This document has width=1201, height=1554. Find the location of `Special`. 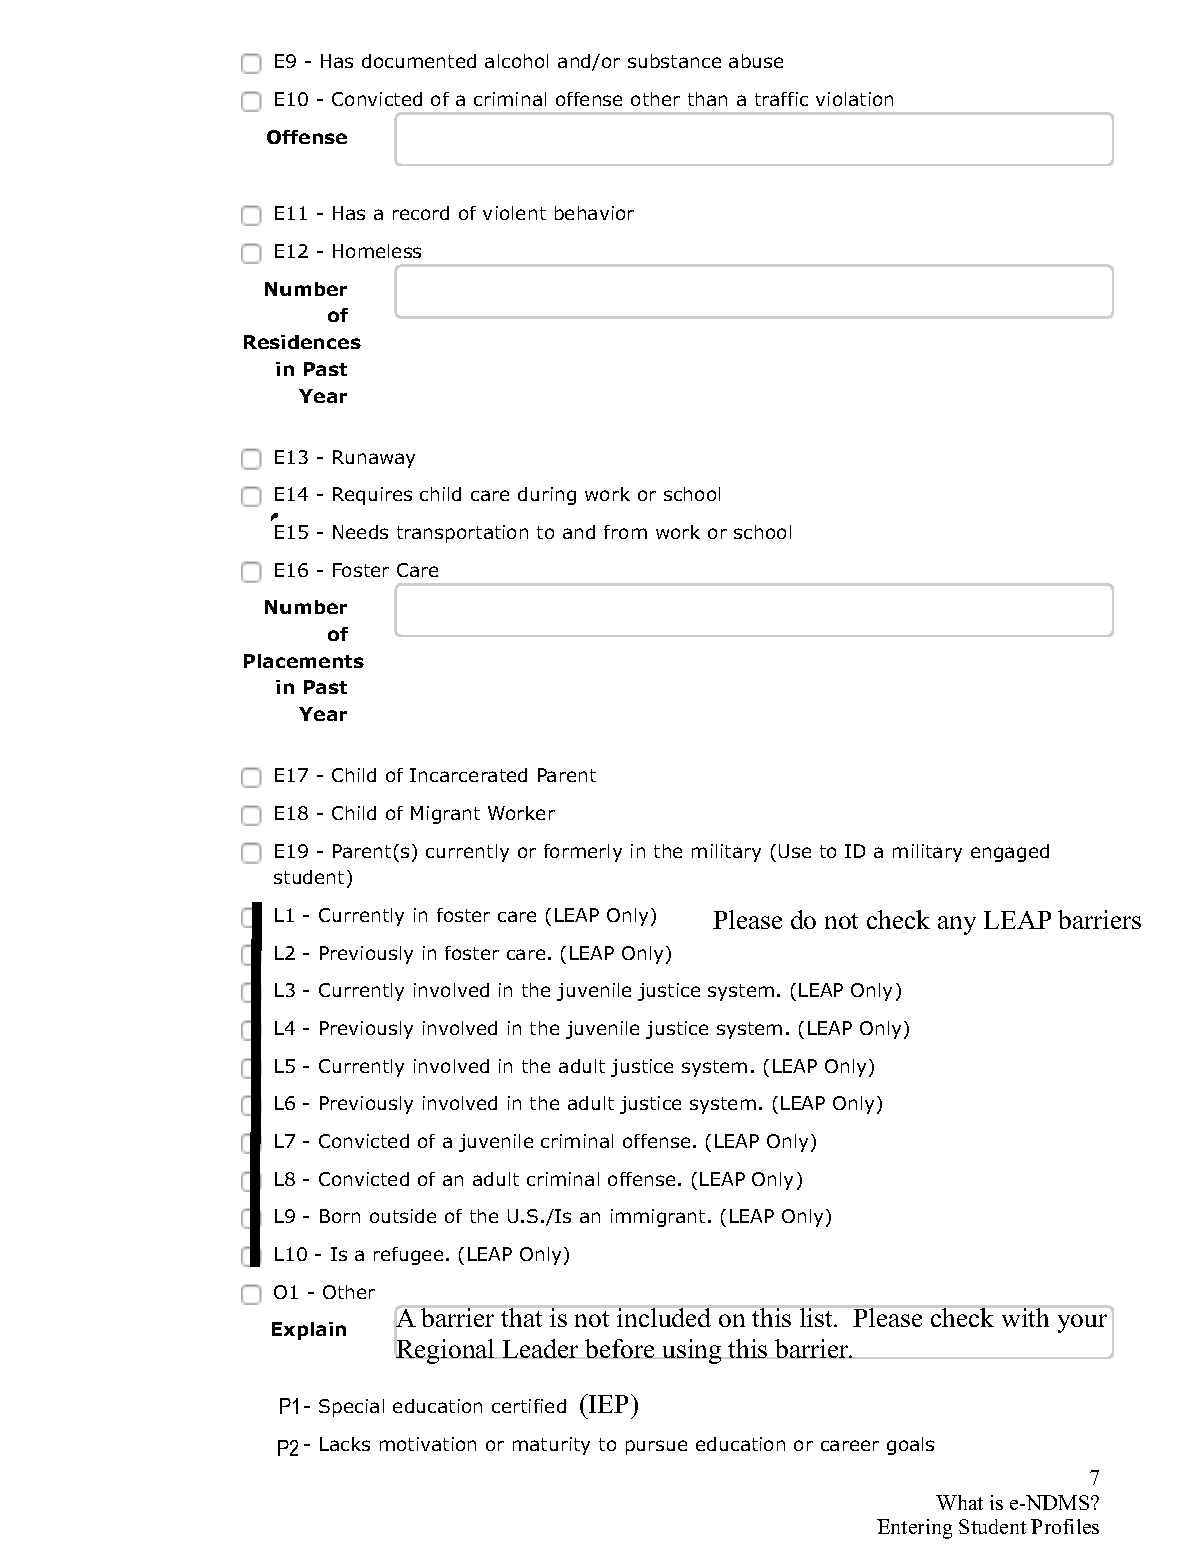

Special is located at coordinates (351, 1408).
